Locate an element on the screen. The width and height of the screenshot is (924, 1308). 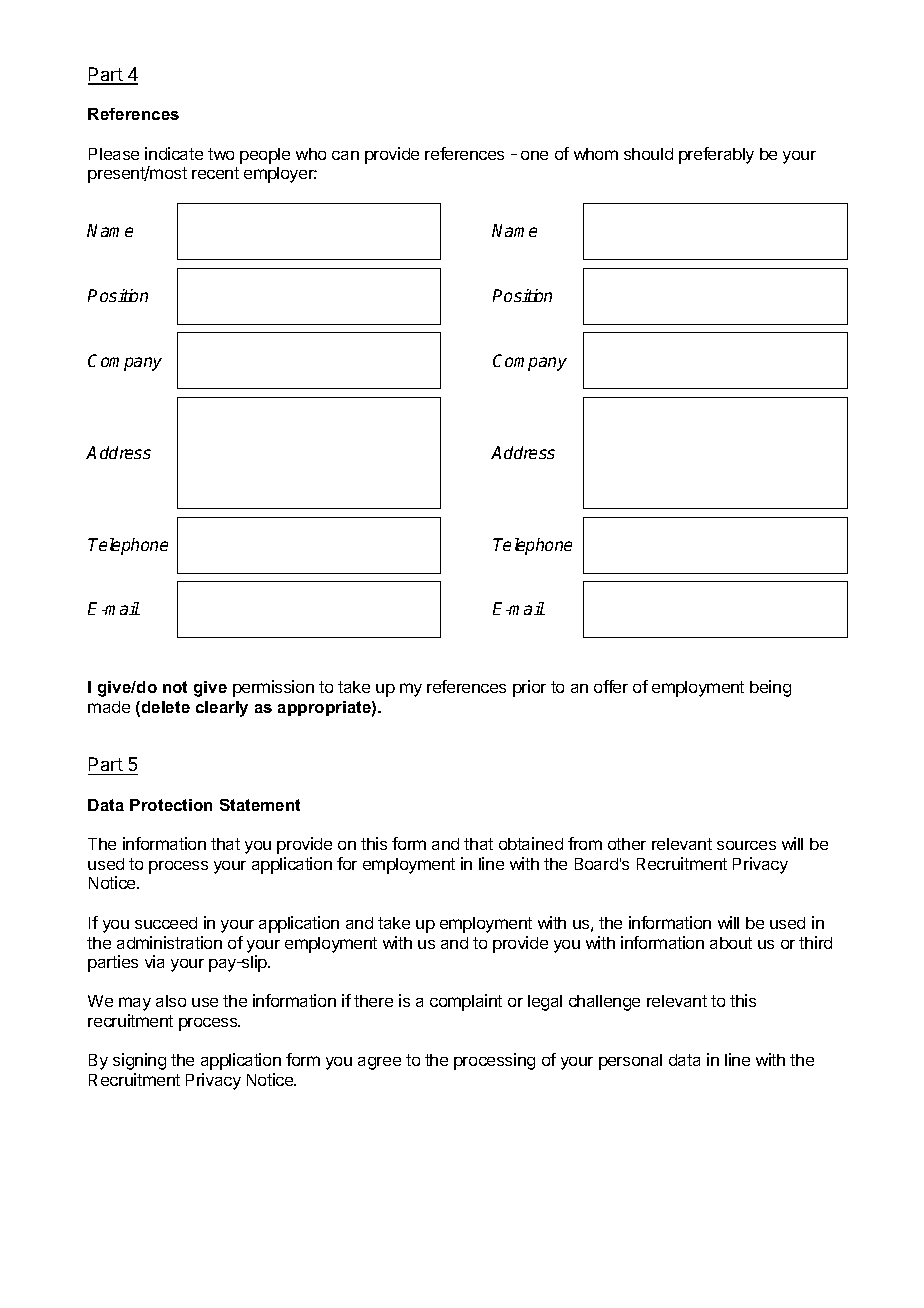
also is located at coordinates (171, 1001).
